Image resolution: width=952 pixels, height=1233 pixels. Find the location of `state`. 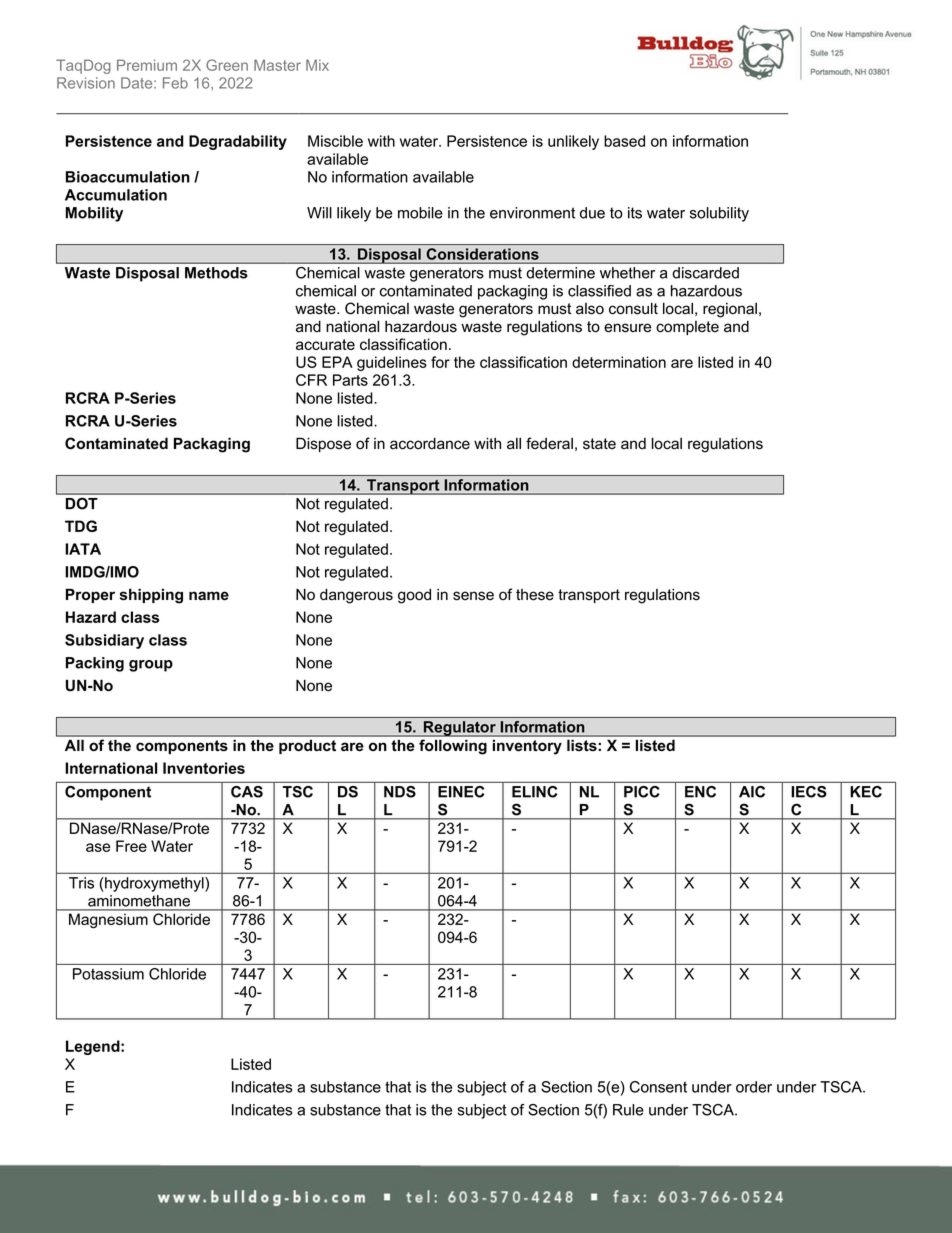

state is located at coordinates (599, 444).
